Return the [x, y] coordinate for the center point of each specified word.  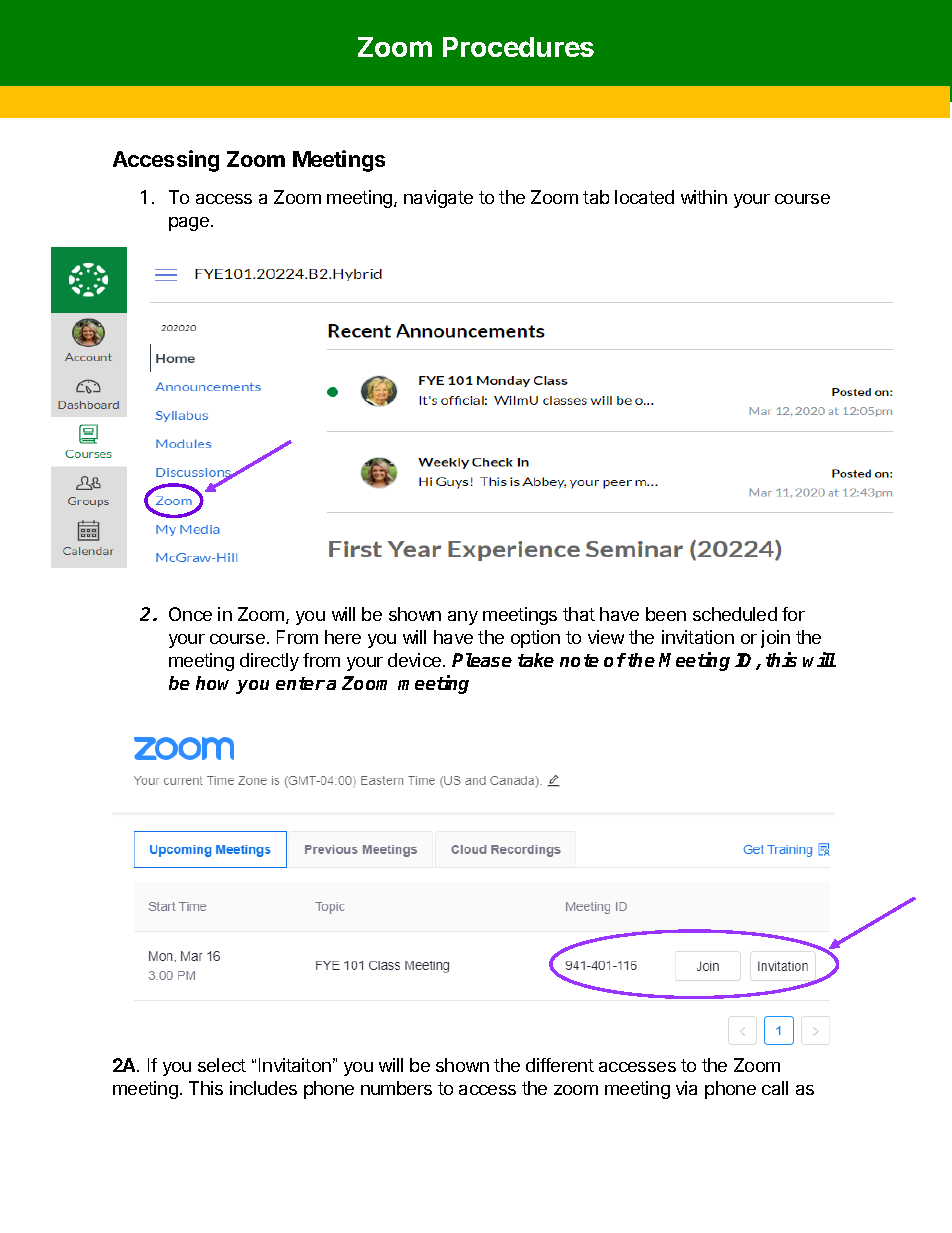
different [560, 1065]
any [463, 618]
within [704, 197]
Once [190, 614]
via [686, 1088]
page [189, 224]
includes [263, 1088]
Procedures [518, 47]
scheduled [735, 614]
